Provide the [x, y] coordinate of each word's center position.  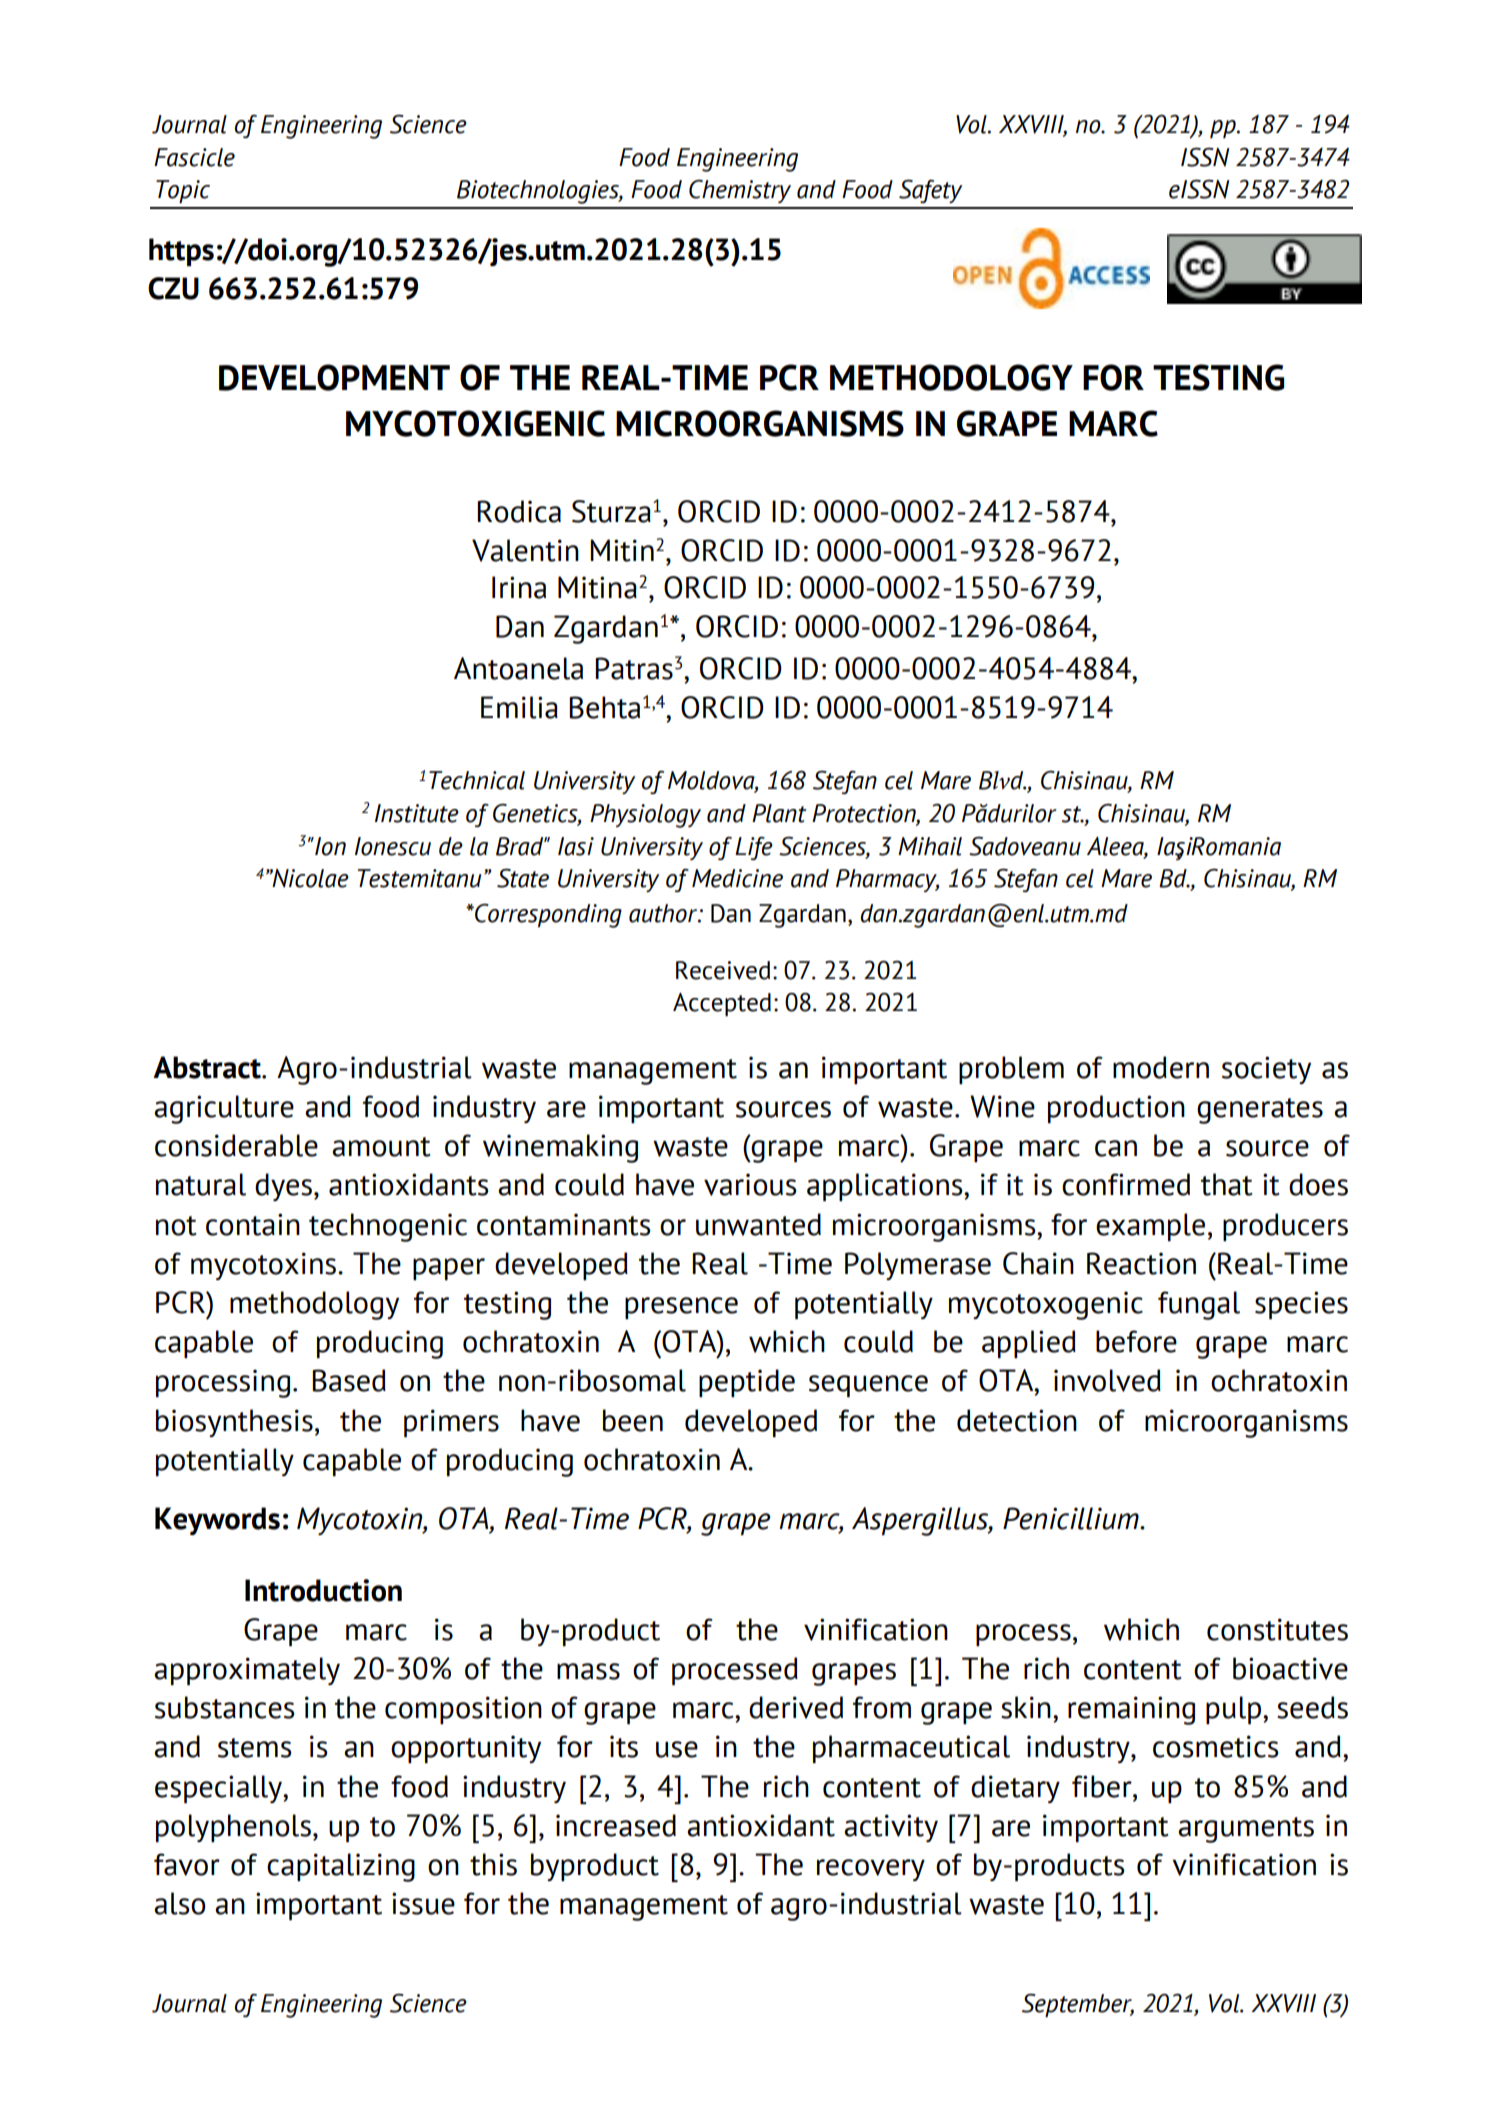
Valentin [525, 550]
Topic [183, 191]
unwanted [758, 1224]
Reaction [1141, 1263]
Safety [930, 191]
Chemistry [740, 191]
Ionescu [393, 846]
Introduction [323, 1590]
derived [796, 1707]
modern [1161, 1067]
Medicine [737, 878]
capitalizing [341, 1867]
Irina [519, 587]
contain [253, 1224]
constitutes [1277, 1629]
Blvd [1002, 780]
